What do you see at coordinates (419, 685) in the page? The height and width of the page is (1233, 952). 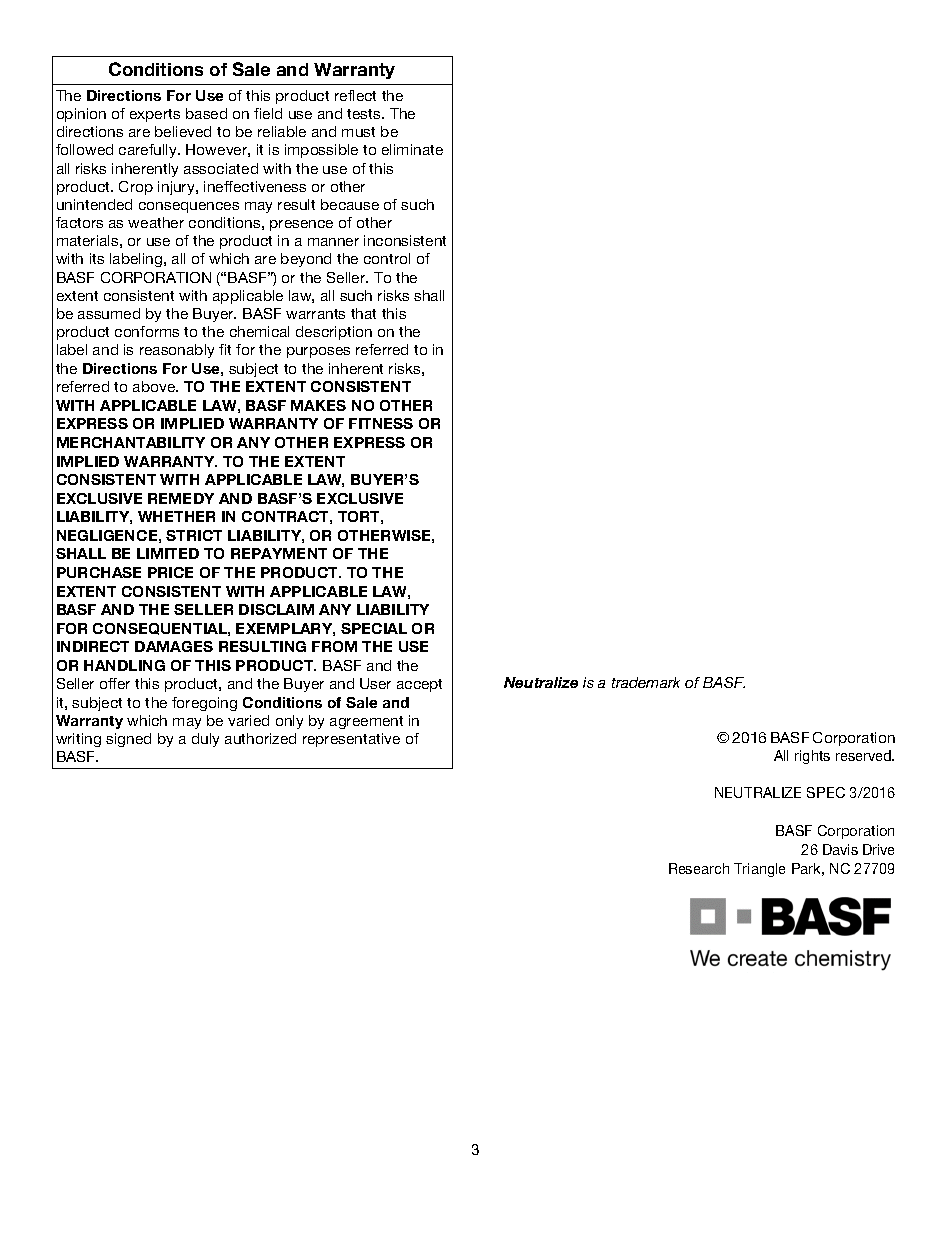 I see `accept` at bounding box center [419, 685].
